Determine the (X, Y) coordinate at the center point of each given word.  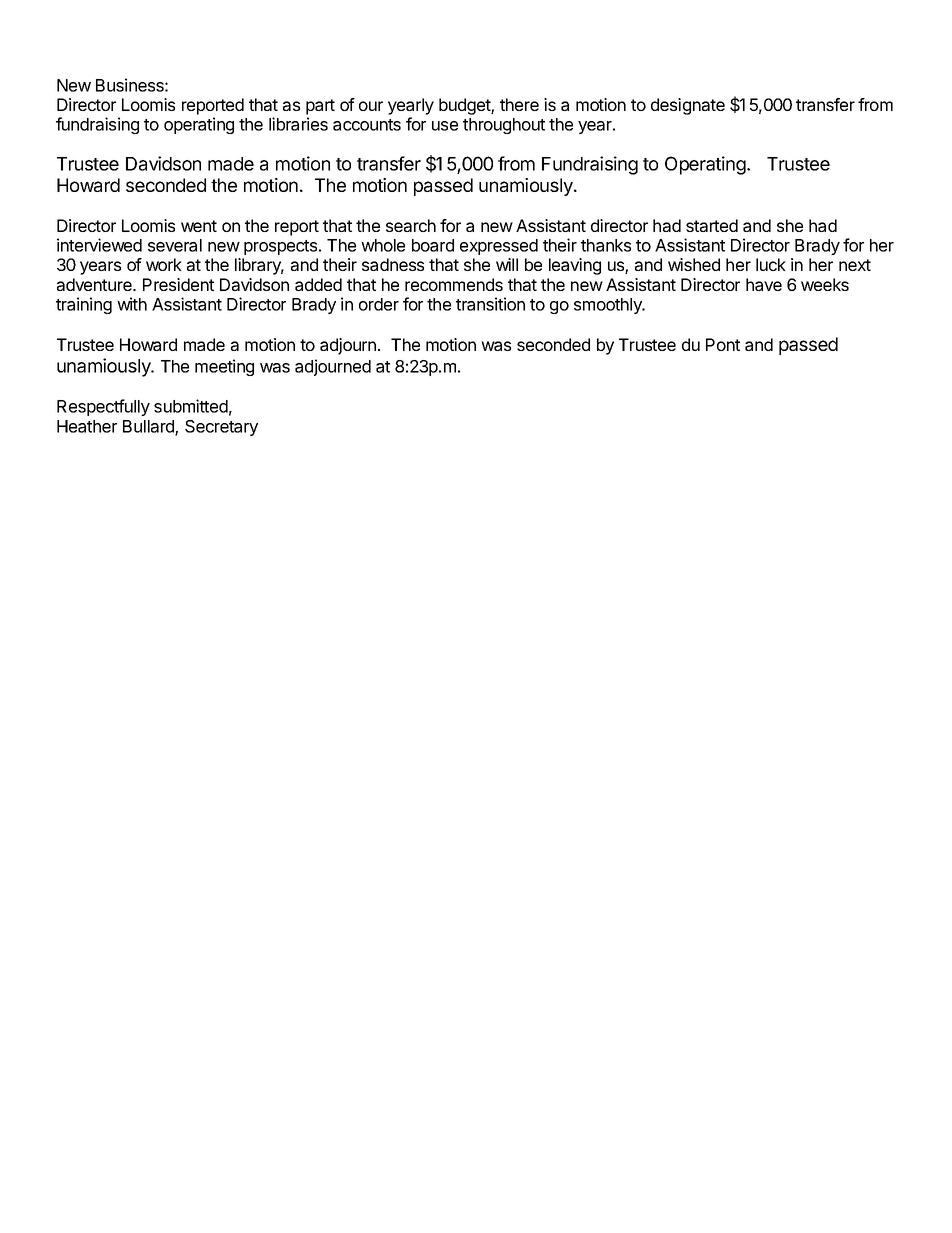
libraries (298, 124)
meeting (224, 367)
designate (688, 106)
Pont (723, 344)
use (445, 126)
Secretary (221, 428)
